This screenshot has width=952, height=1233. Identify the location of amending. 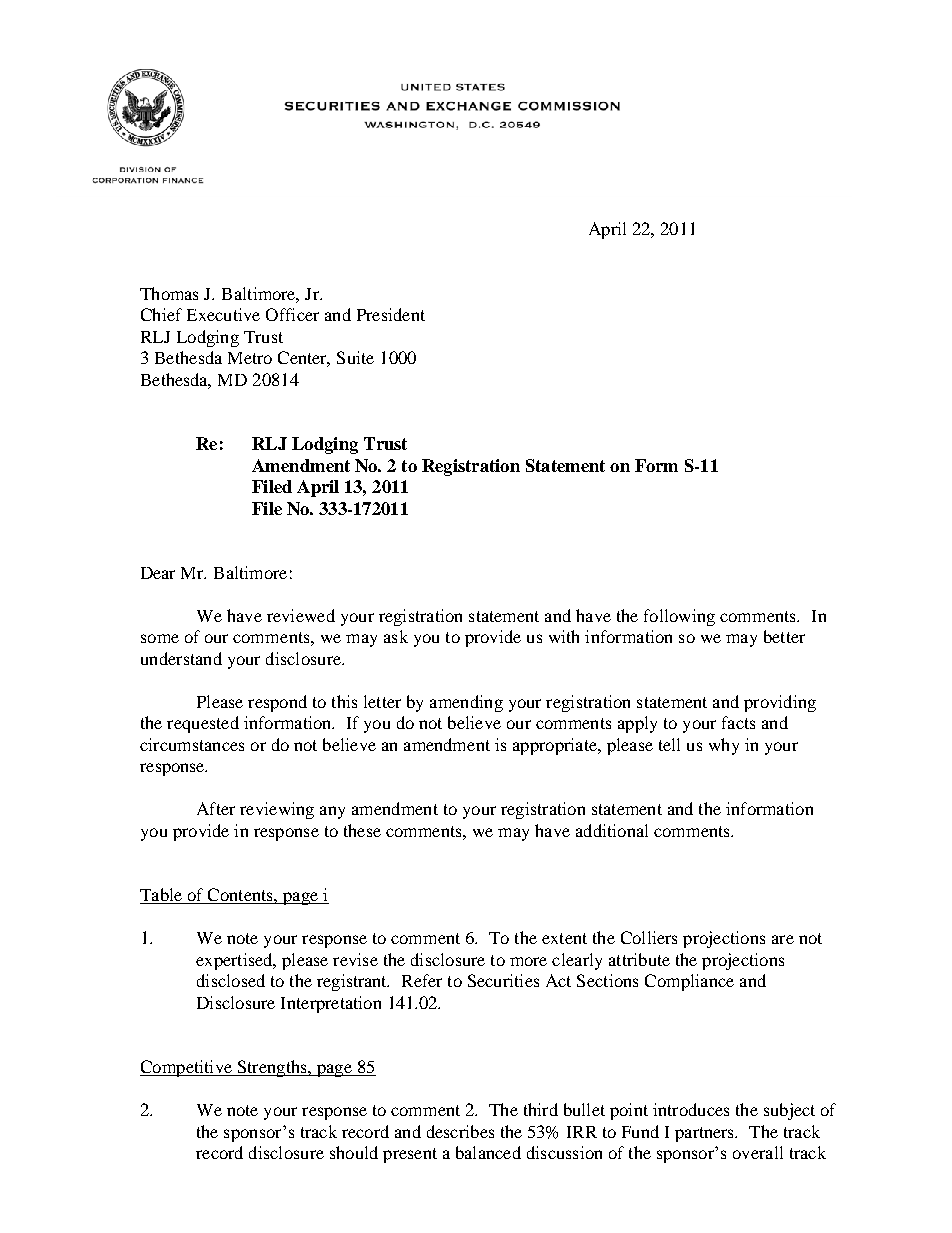
(466, 703).
